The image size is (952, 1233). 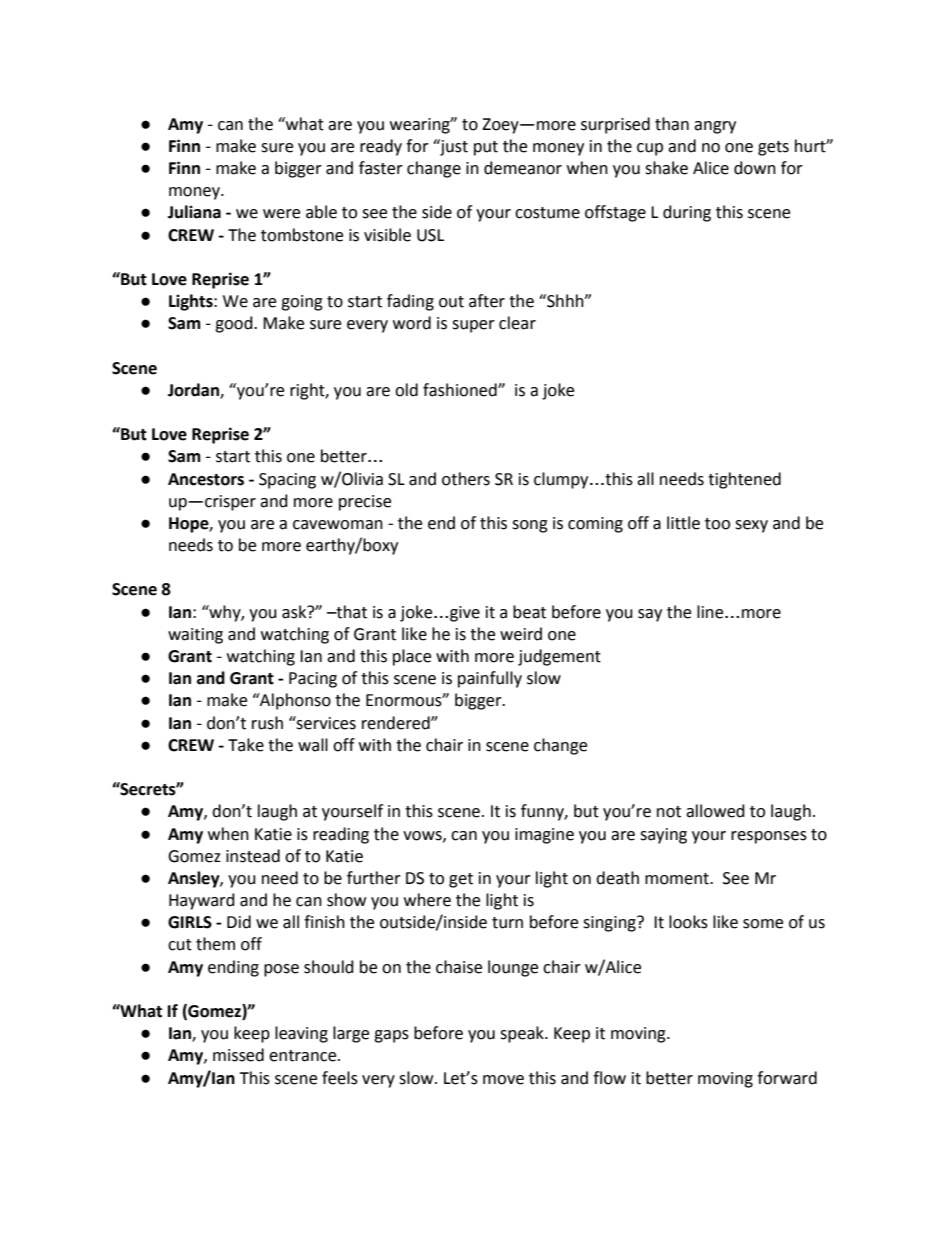 What do you see at coordinates (246, 745) in the document?
I see `Take` at bounding box center [246, 745].
